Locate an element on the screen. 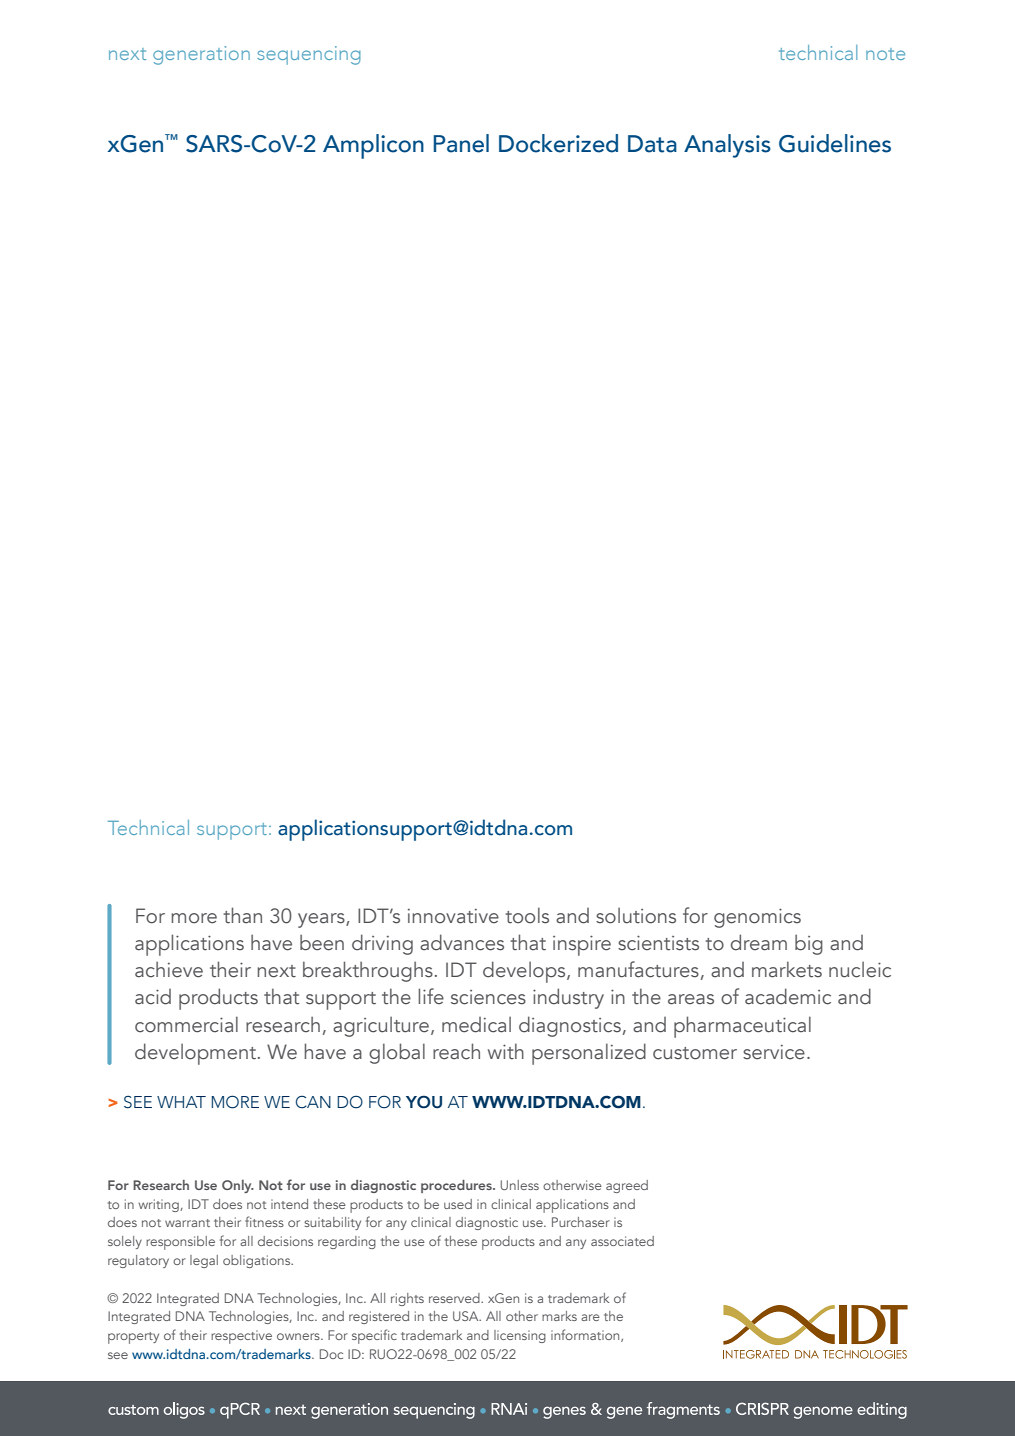  USA is located at coordinates (467, 1316).
